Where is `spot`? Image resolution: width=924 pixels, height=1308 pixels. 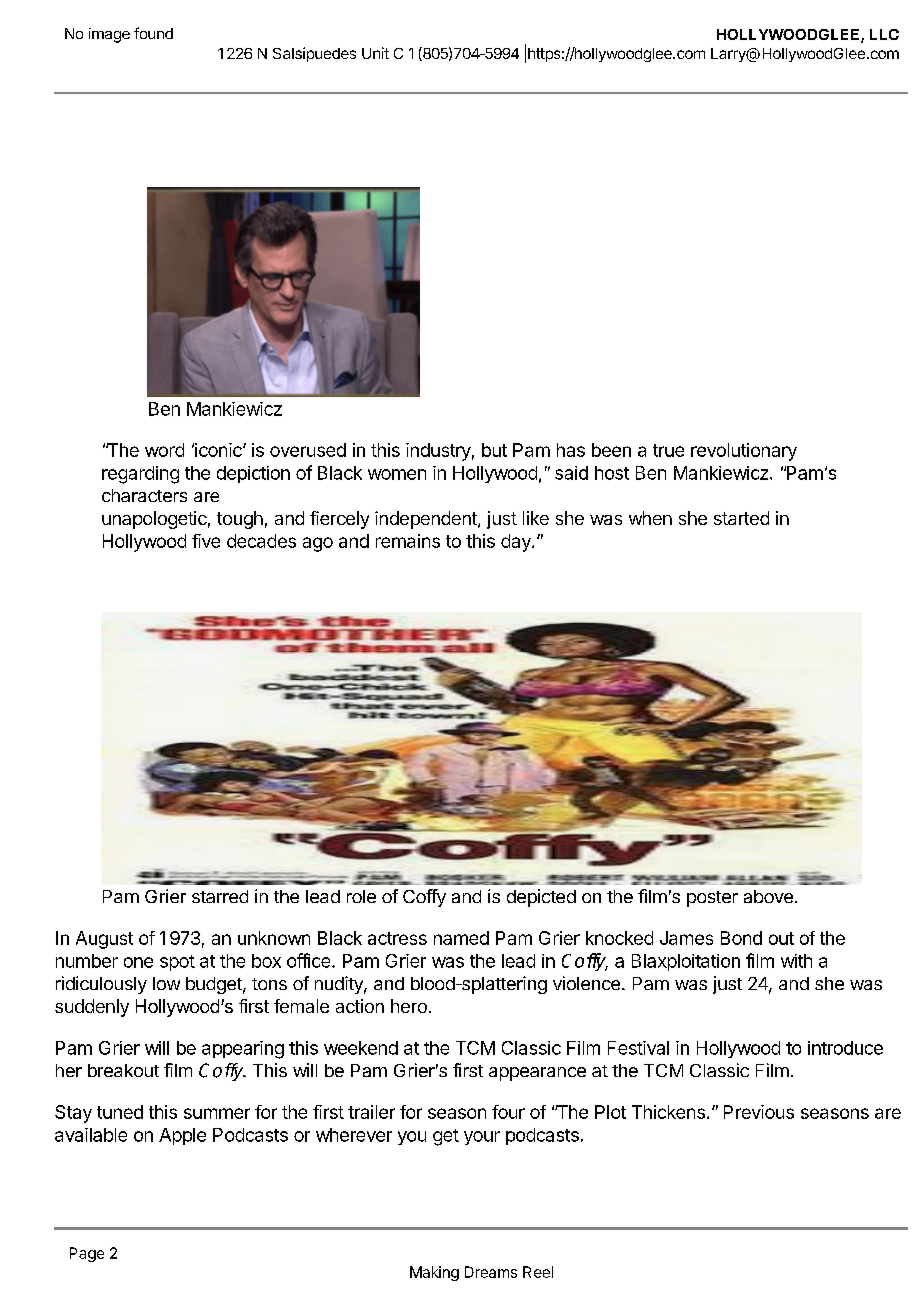 spot is located at coordinates (177, 963).
